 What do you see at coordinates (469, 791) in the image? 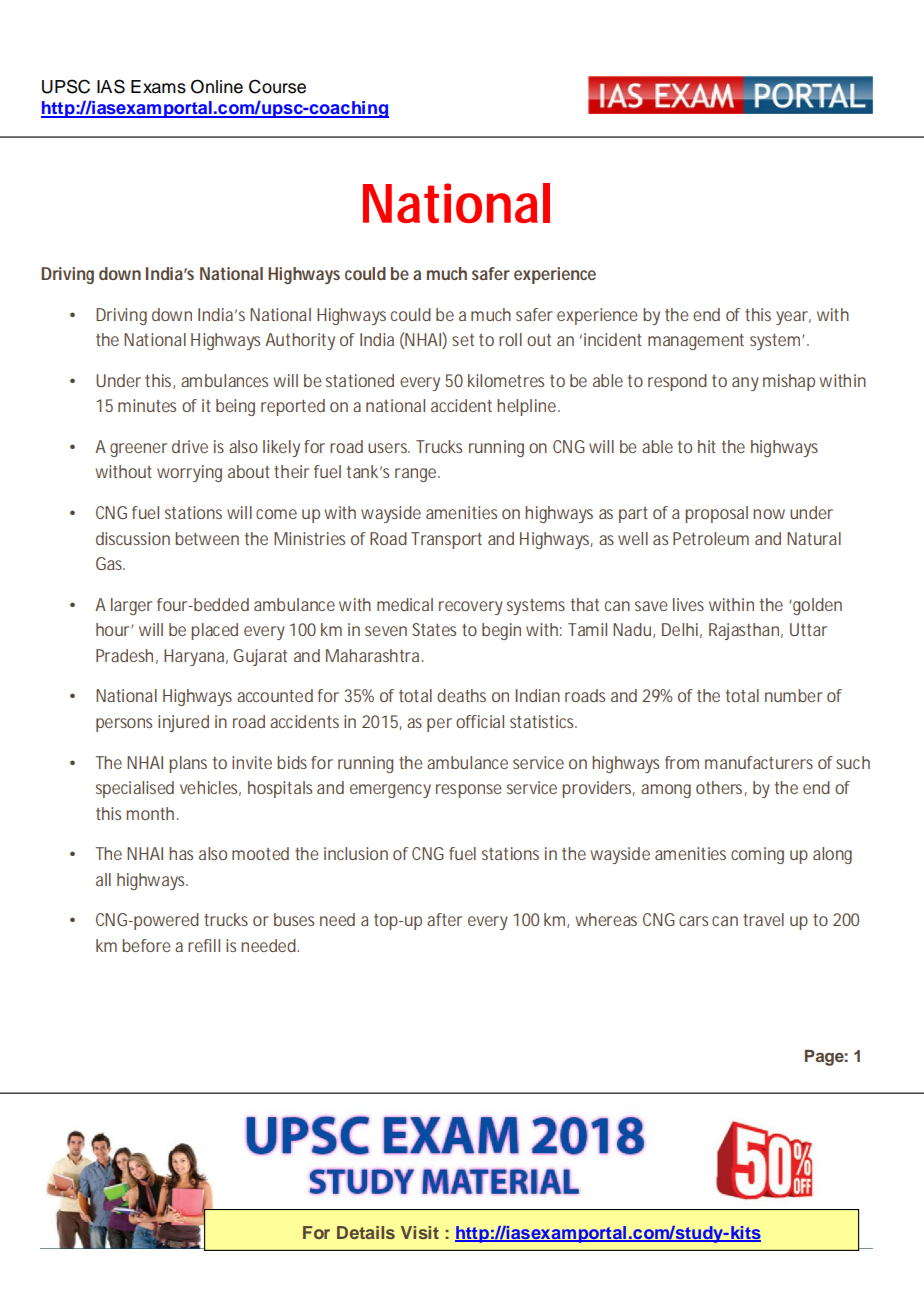
I see `response` at bounding box center [469, 791].
